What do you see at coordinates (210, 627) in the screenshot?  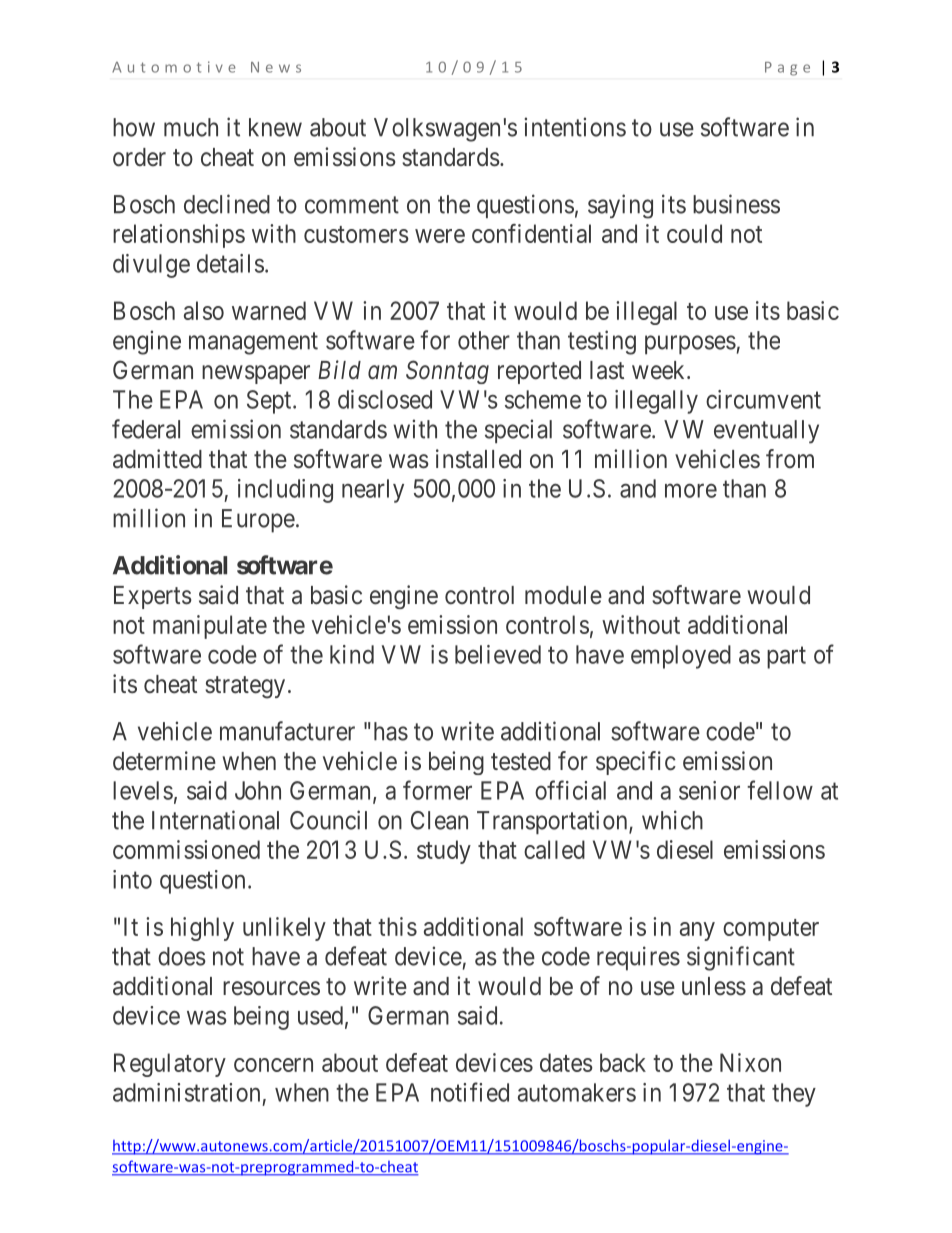 I see `manipulate` at bounding box center [210, 627].
